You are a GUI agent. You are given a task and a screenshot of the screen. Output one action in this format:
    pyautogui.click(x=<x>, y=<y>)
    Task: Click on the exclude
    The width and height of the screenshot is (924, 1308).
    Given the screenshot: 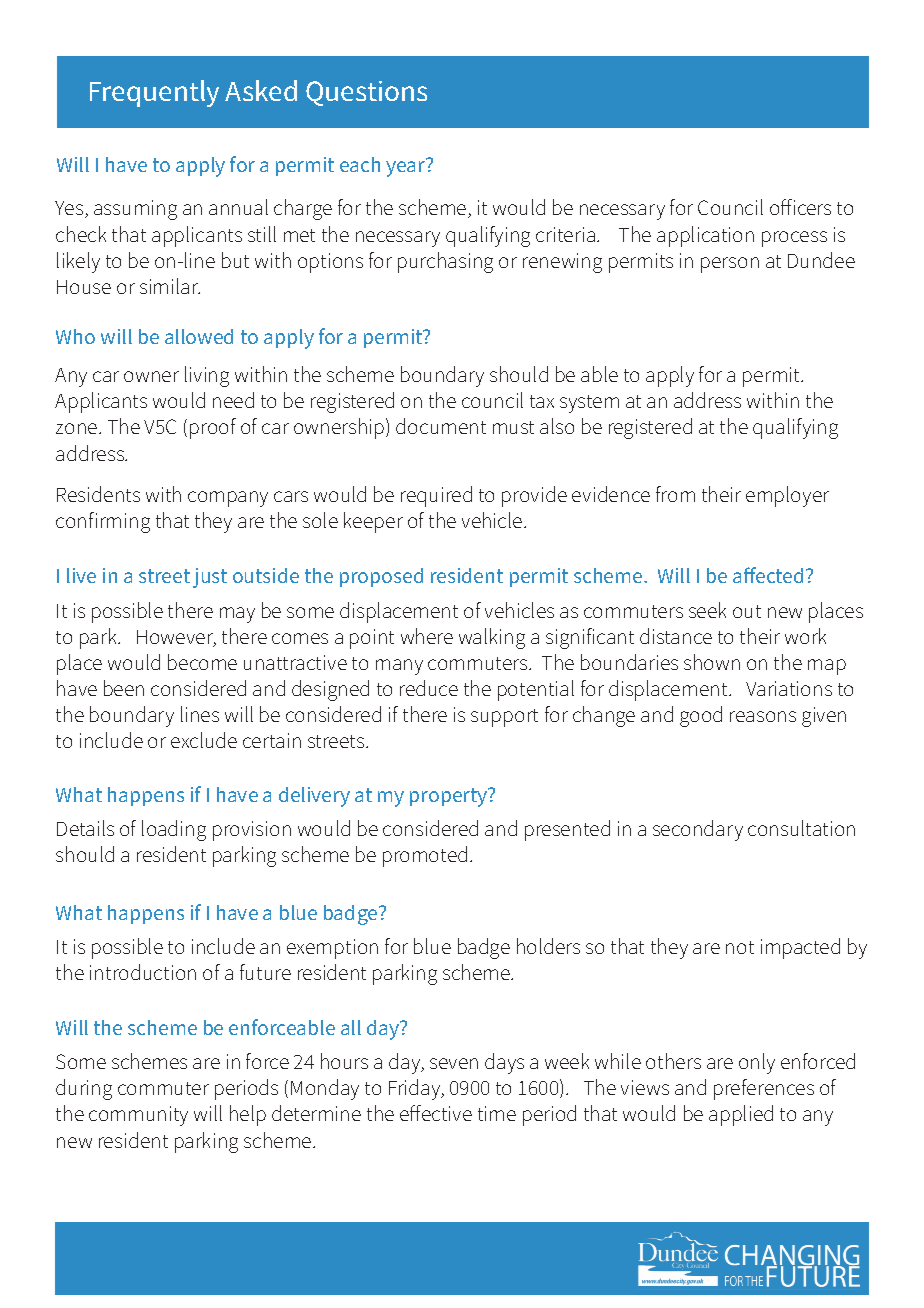 What is the action you would take?
    pyautogui.click(x=204, y=740)
